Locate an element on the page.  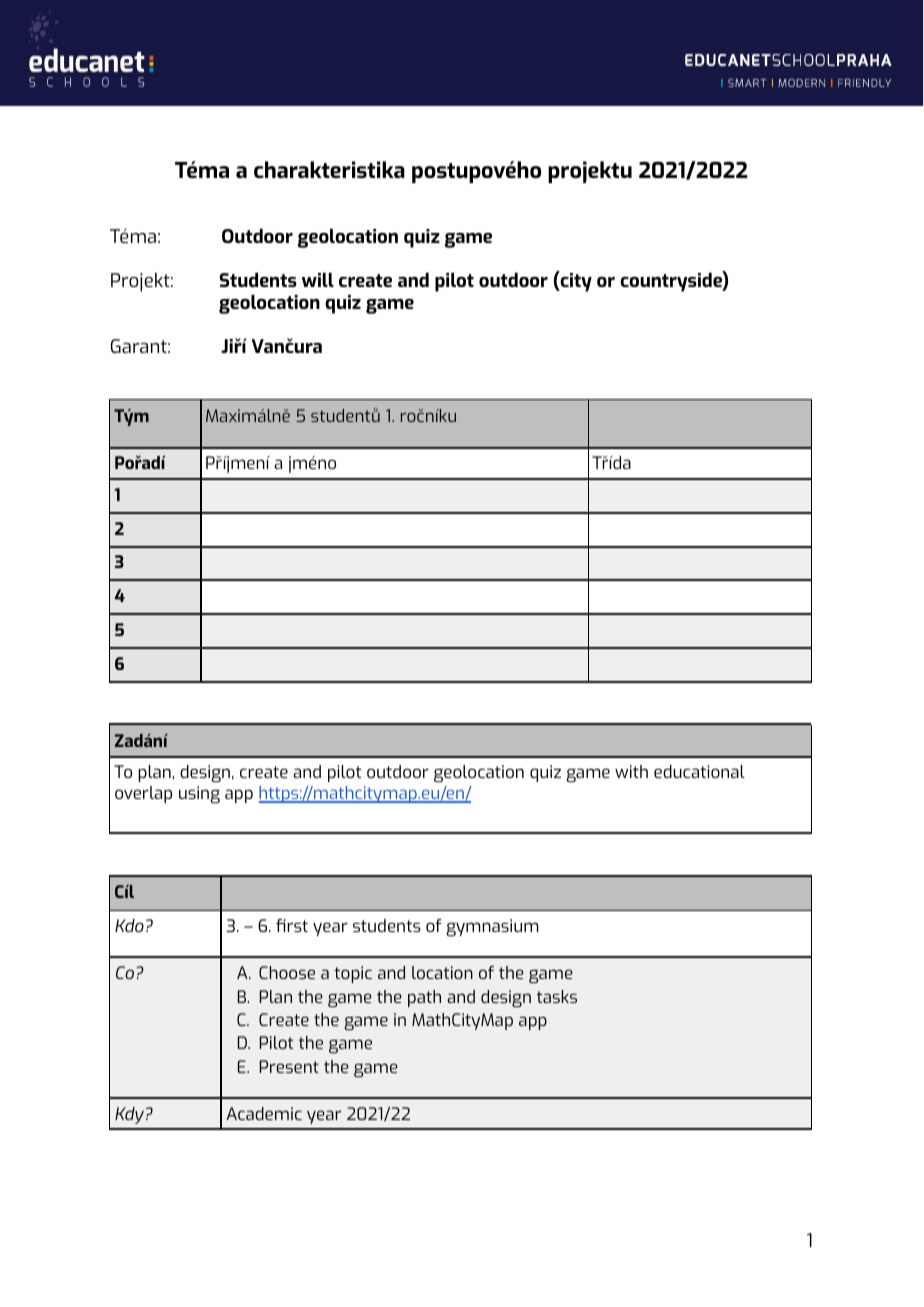
topic is located at coordinates (353, 974).
